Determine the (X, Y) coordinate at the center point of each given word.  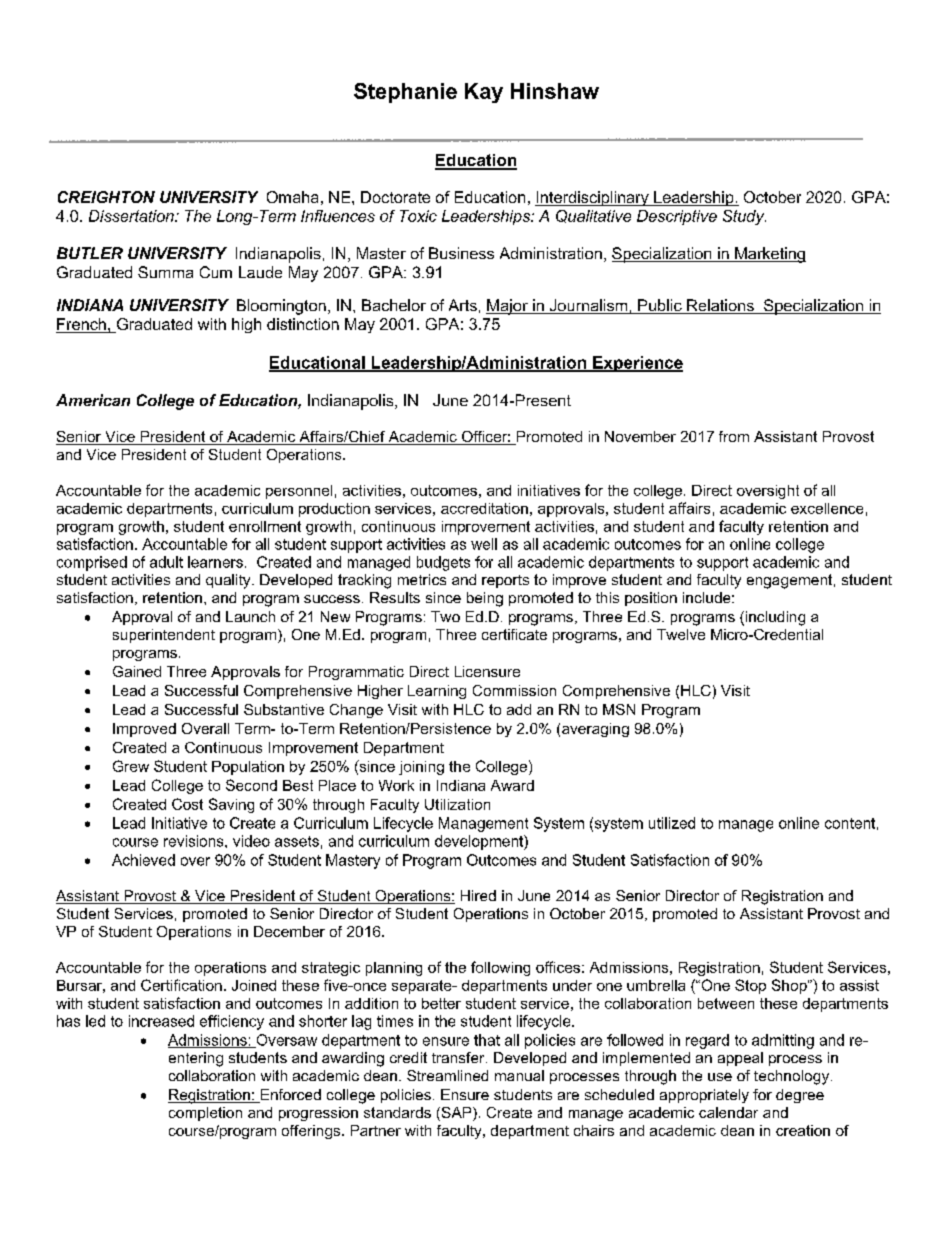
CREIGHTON (106, 197)
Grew (131, 766)
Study (744, 217)
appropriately (704, 1096)
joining (421, 768)
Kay (484, 93)
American (93, 400)
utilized (672, 823)
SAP (456, 1114)
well (484, 544)
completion (205, 1114)
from (734, 436)
